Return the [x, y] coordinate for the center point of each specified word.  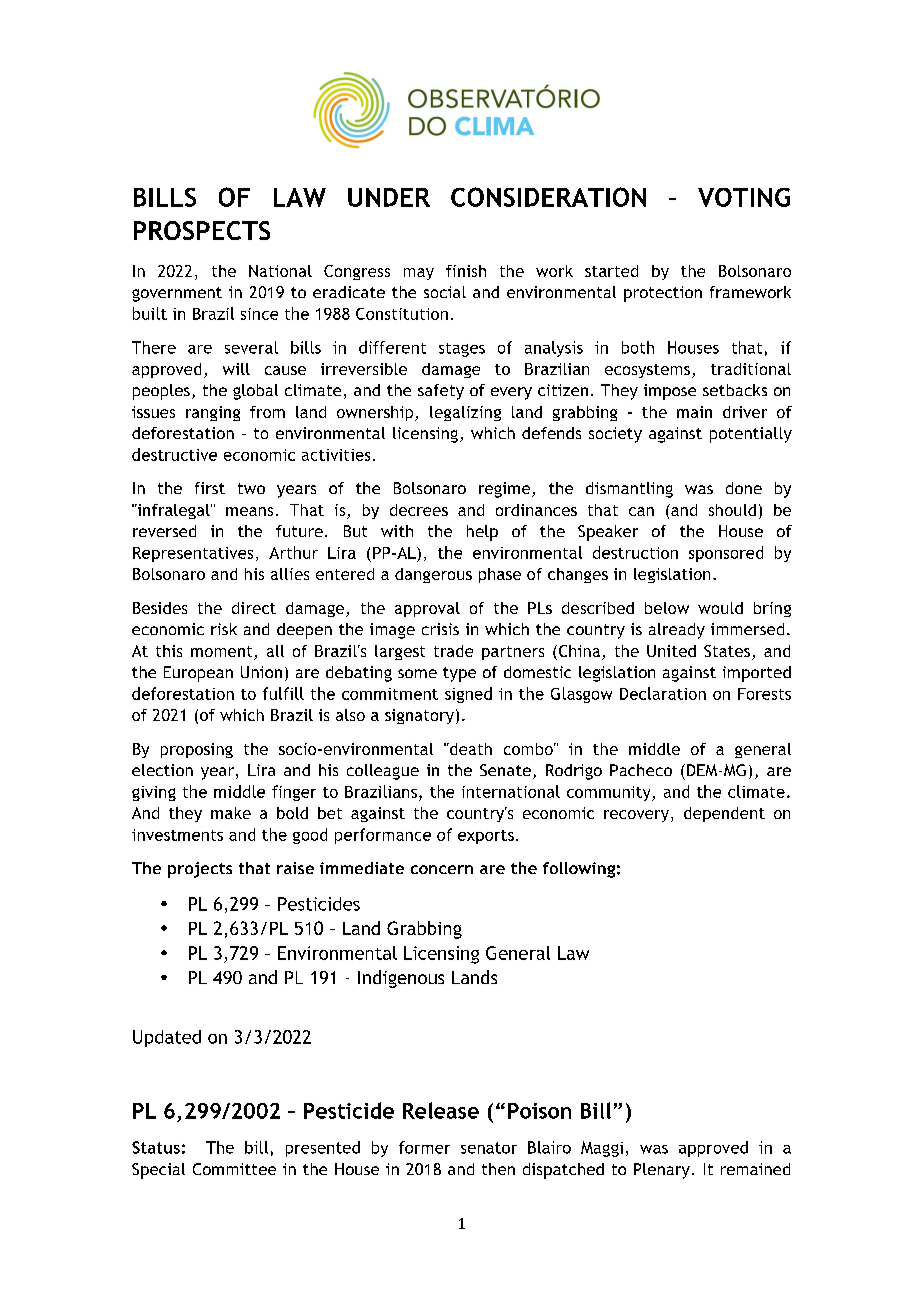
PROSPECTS [202, 230]
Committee [234, 1169]
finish [466, 271]
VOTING [744, 197]
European [198, 674]
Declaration [663, 693]
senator [489, 1148]
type [459, 674]
